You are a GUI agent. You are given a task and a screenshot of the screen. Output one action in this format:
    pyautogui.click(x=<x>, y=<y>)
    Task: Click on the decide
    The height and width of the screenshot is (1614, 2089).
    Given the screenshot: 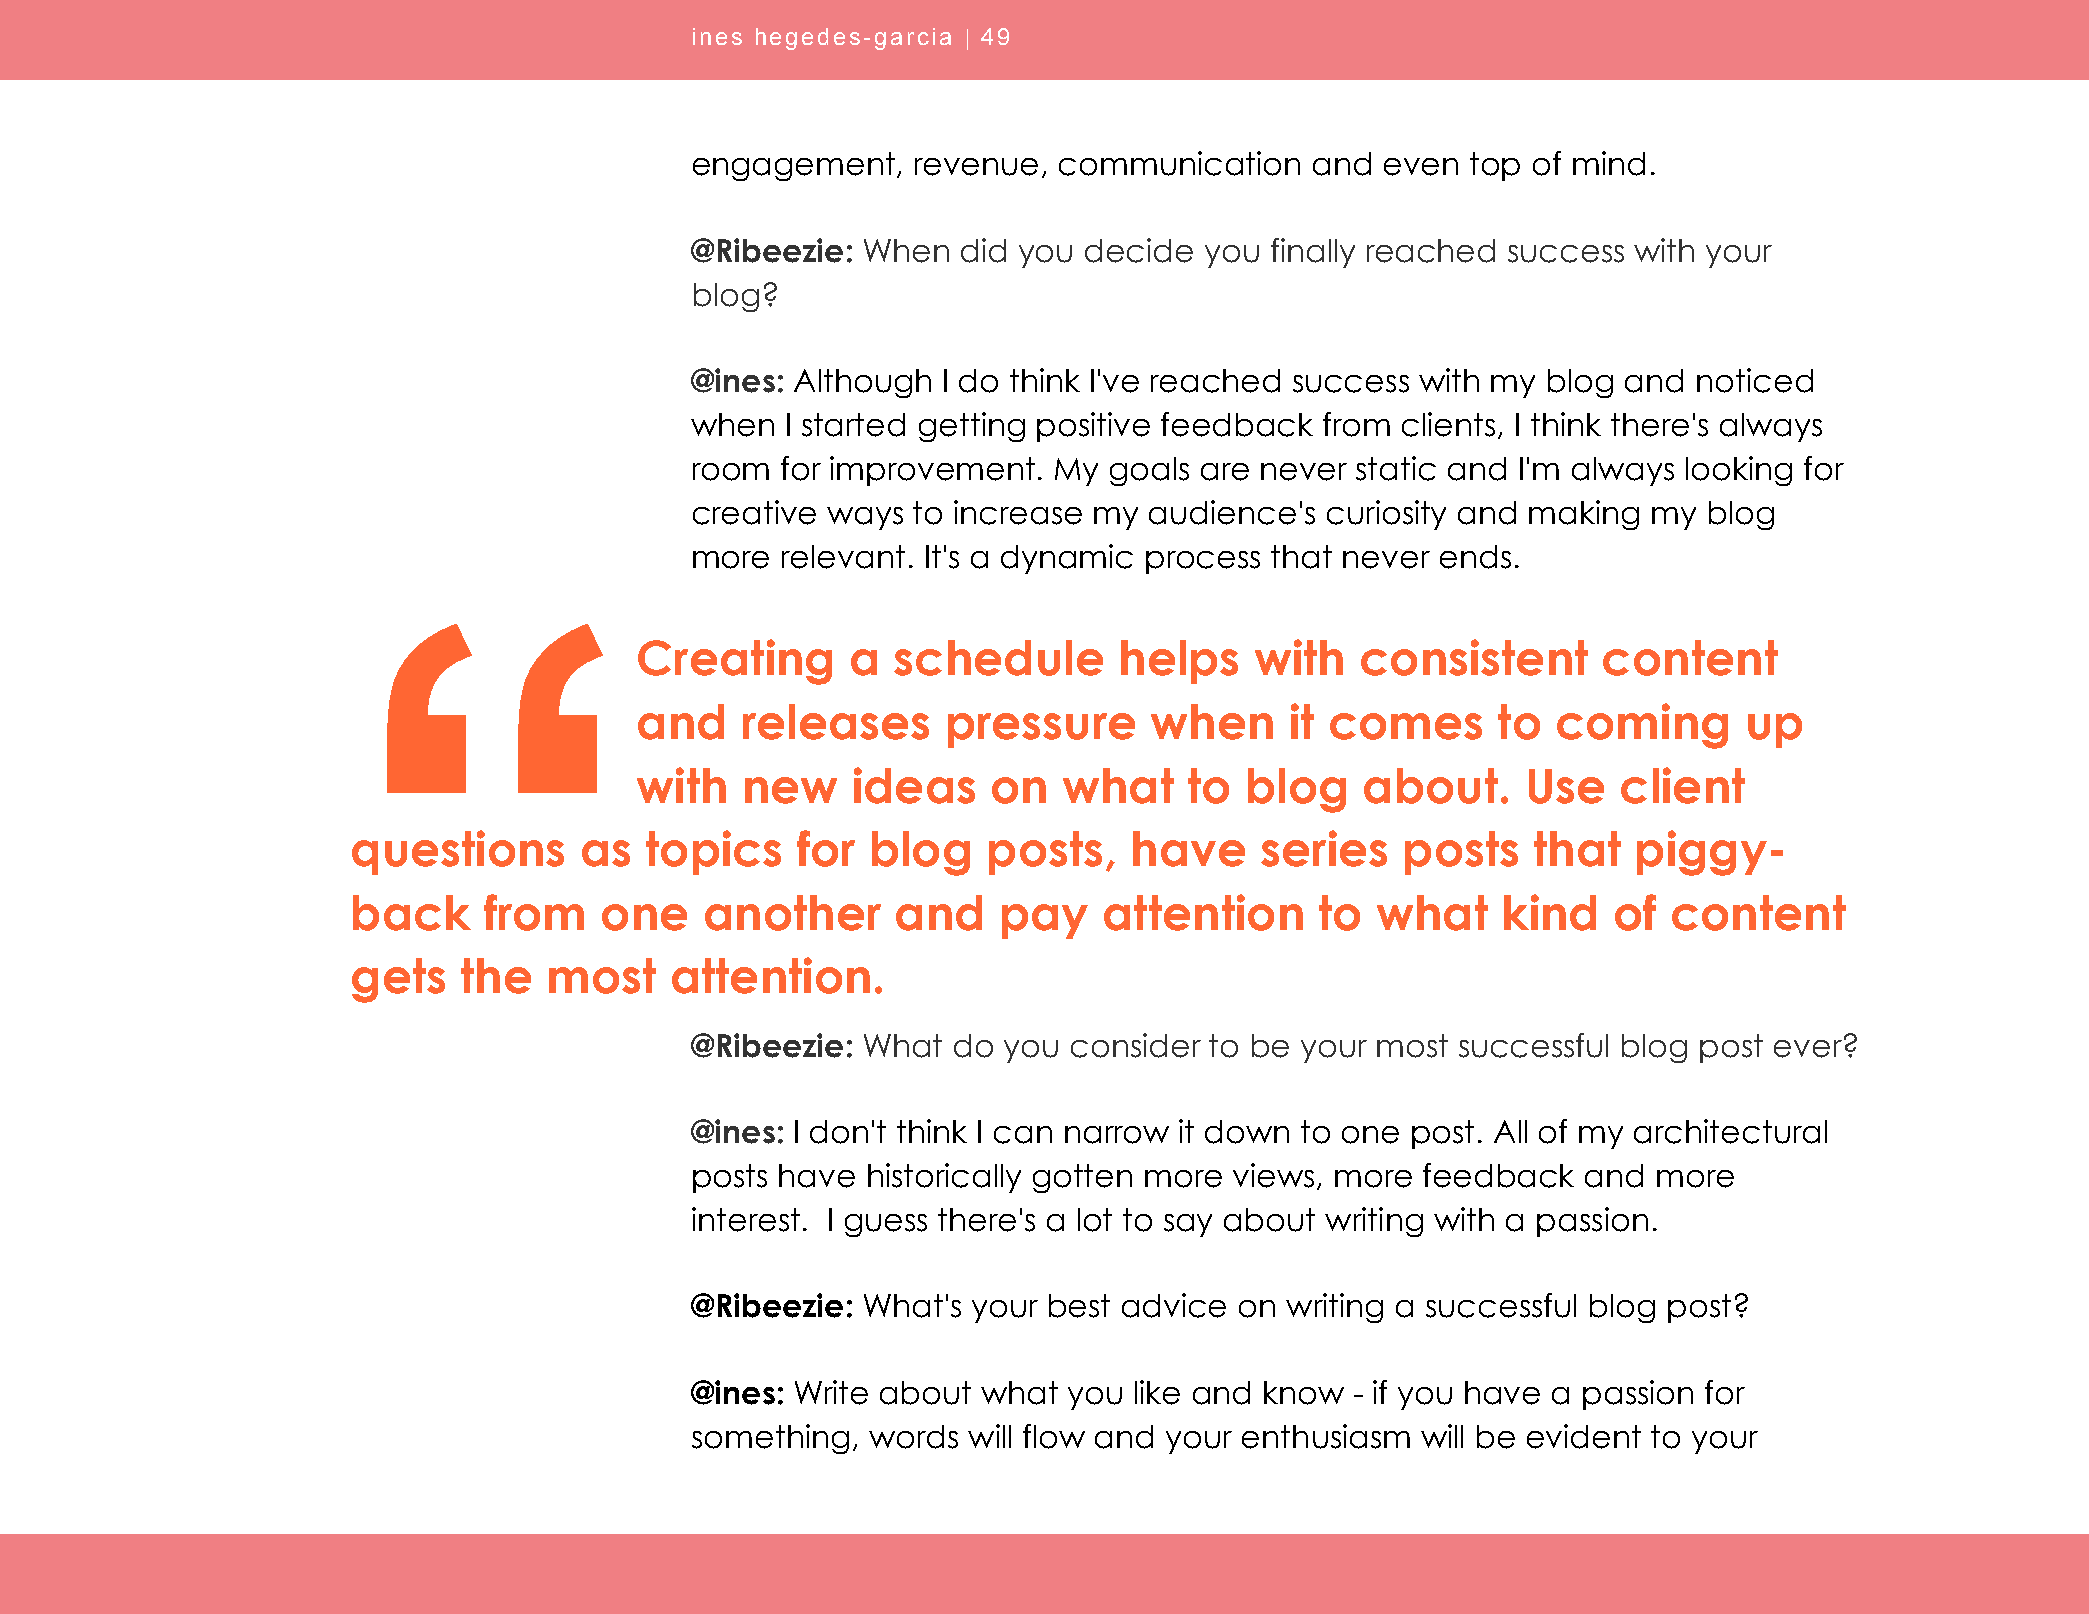 What is the action you would take?
    pyautogui.click(x=1139, y=250)
